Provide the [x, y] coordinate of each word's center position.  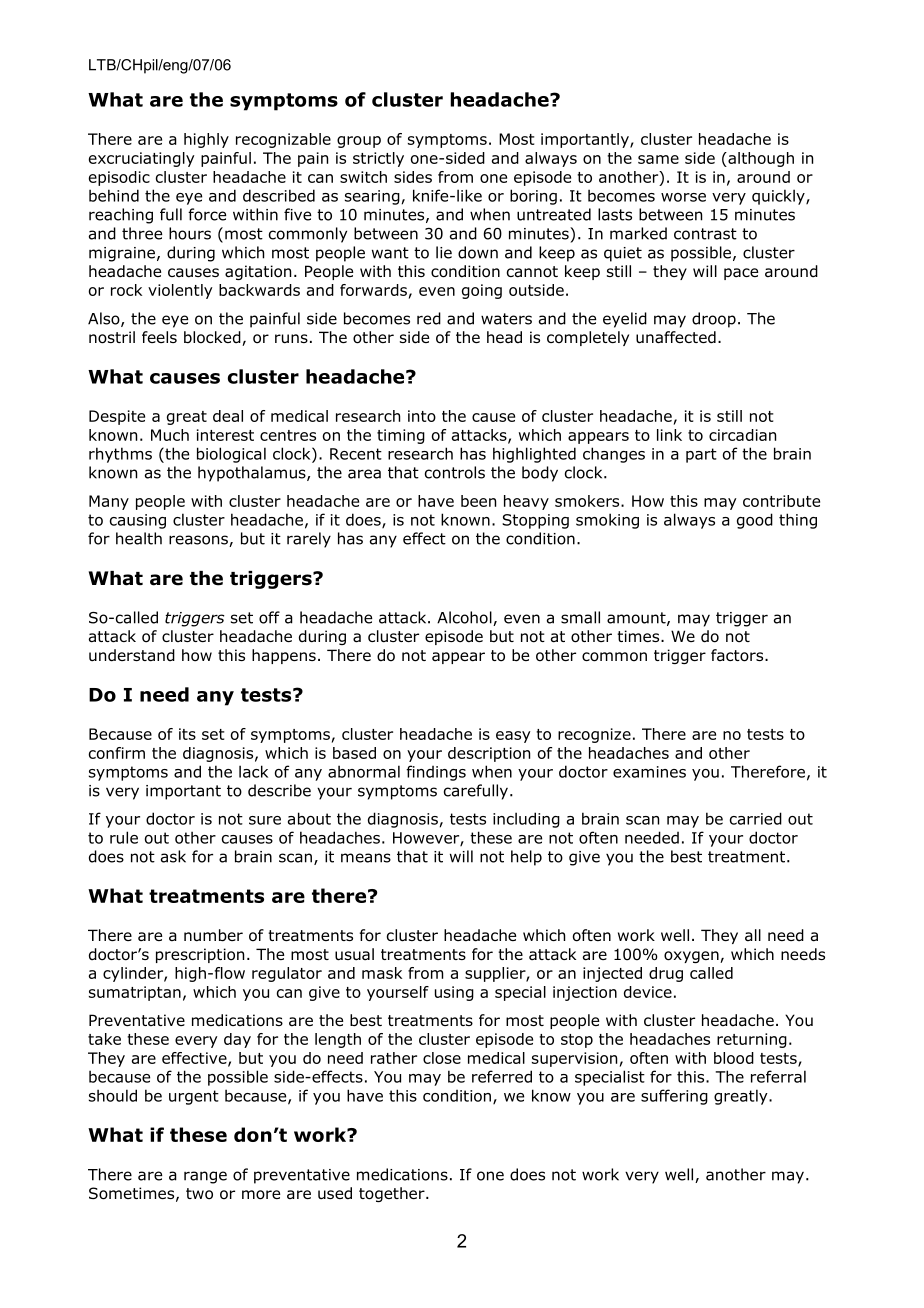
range [205, 1177]
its [187, 734]
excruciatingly [142, 159]
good [755, 521]
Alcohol [465, 618]
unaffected [676, 337]
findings [436, 773]
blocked [213, 338]
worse [683, 197]
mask [382, 973]
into [422, 416]
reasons [199, 541]
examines [649, 772]
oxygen [692, 957]
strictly [378, 159]
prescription [200, 955]
